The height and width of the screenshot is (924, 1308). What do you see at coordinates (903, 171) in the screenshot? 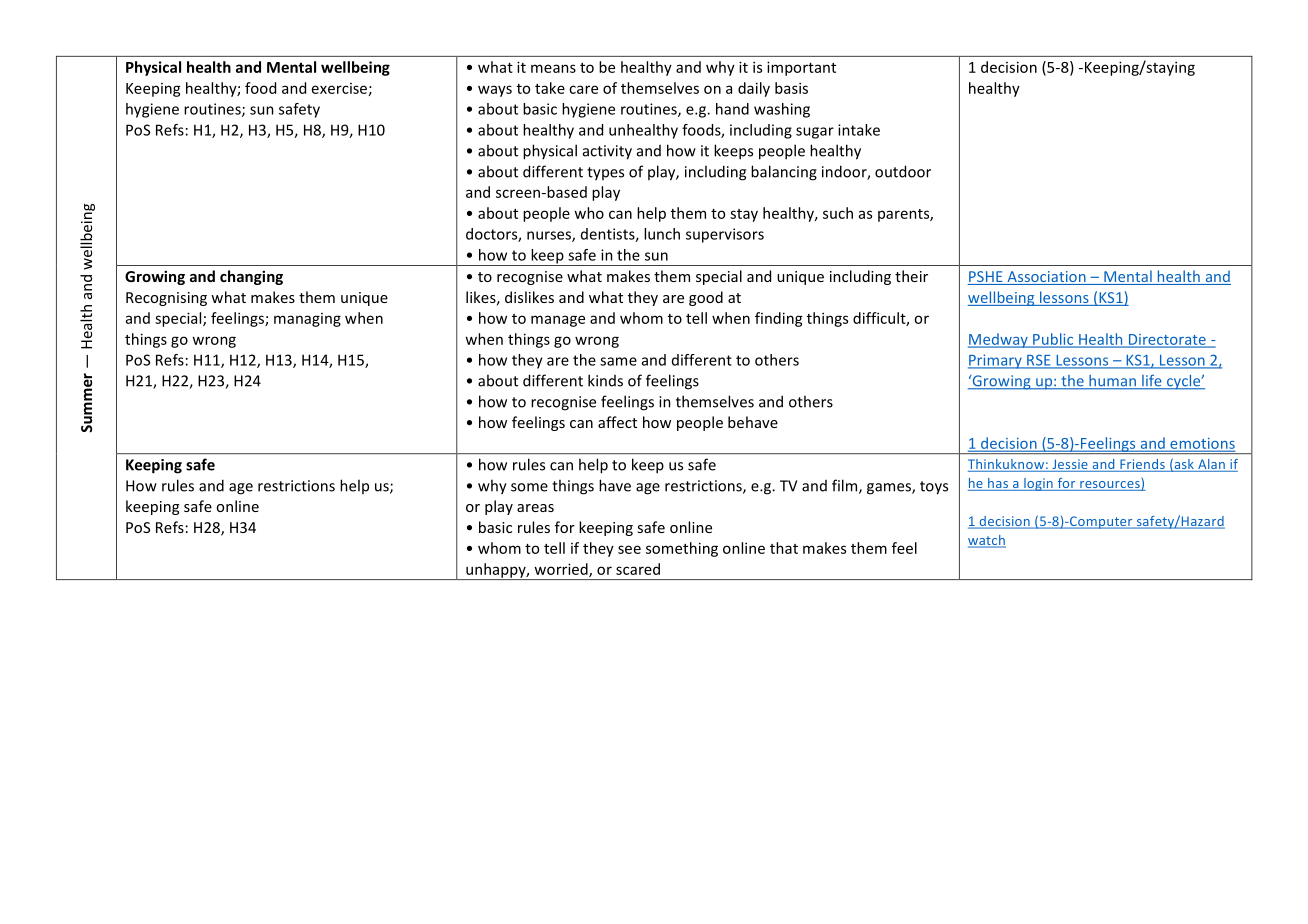
I see `outdoor` at bounding box center [903, 171].
